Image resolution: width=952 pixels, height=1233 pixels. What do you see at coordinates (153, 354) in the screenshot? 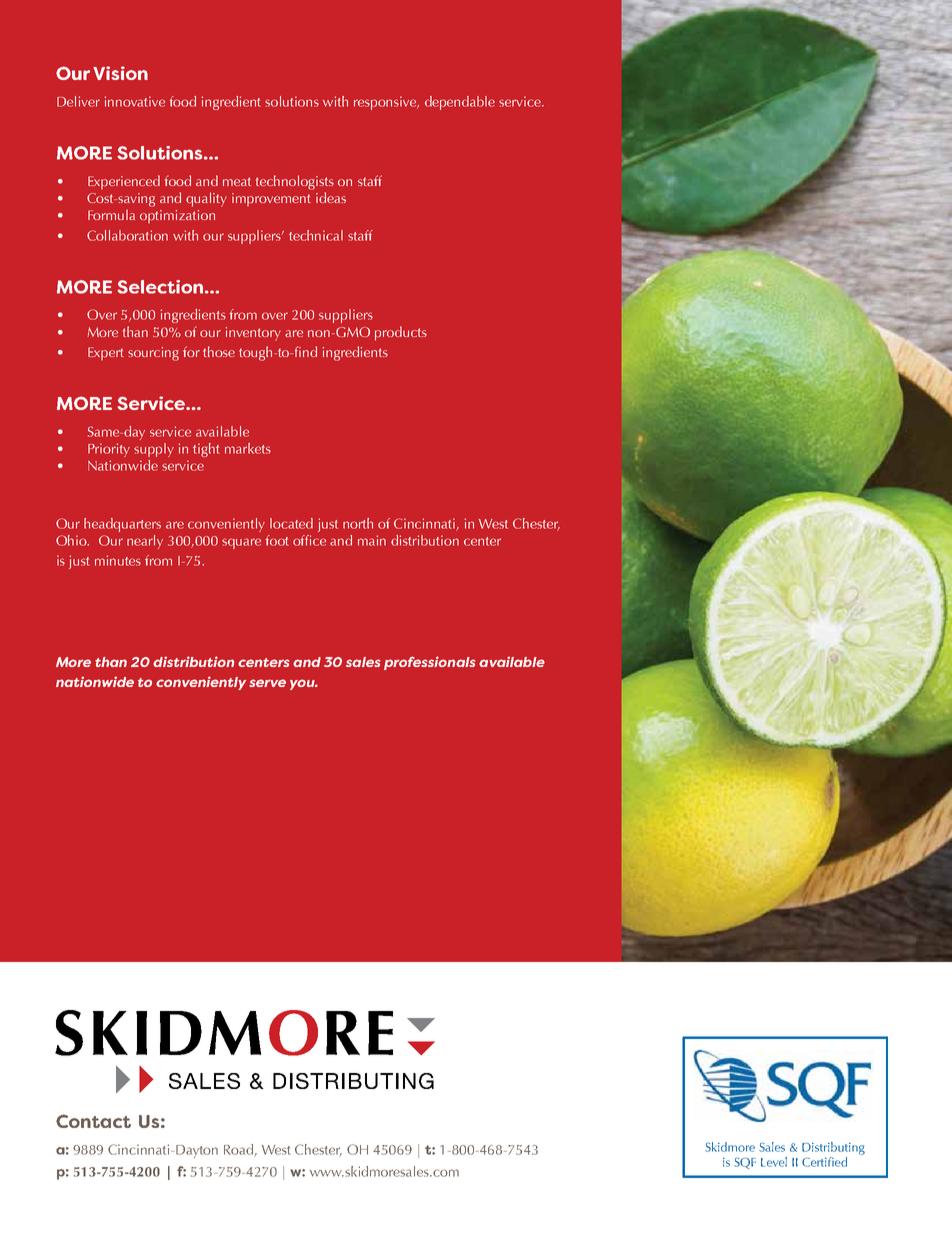
I see `sourcing` at bounding box center [153, 354].
